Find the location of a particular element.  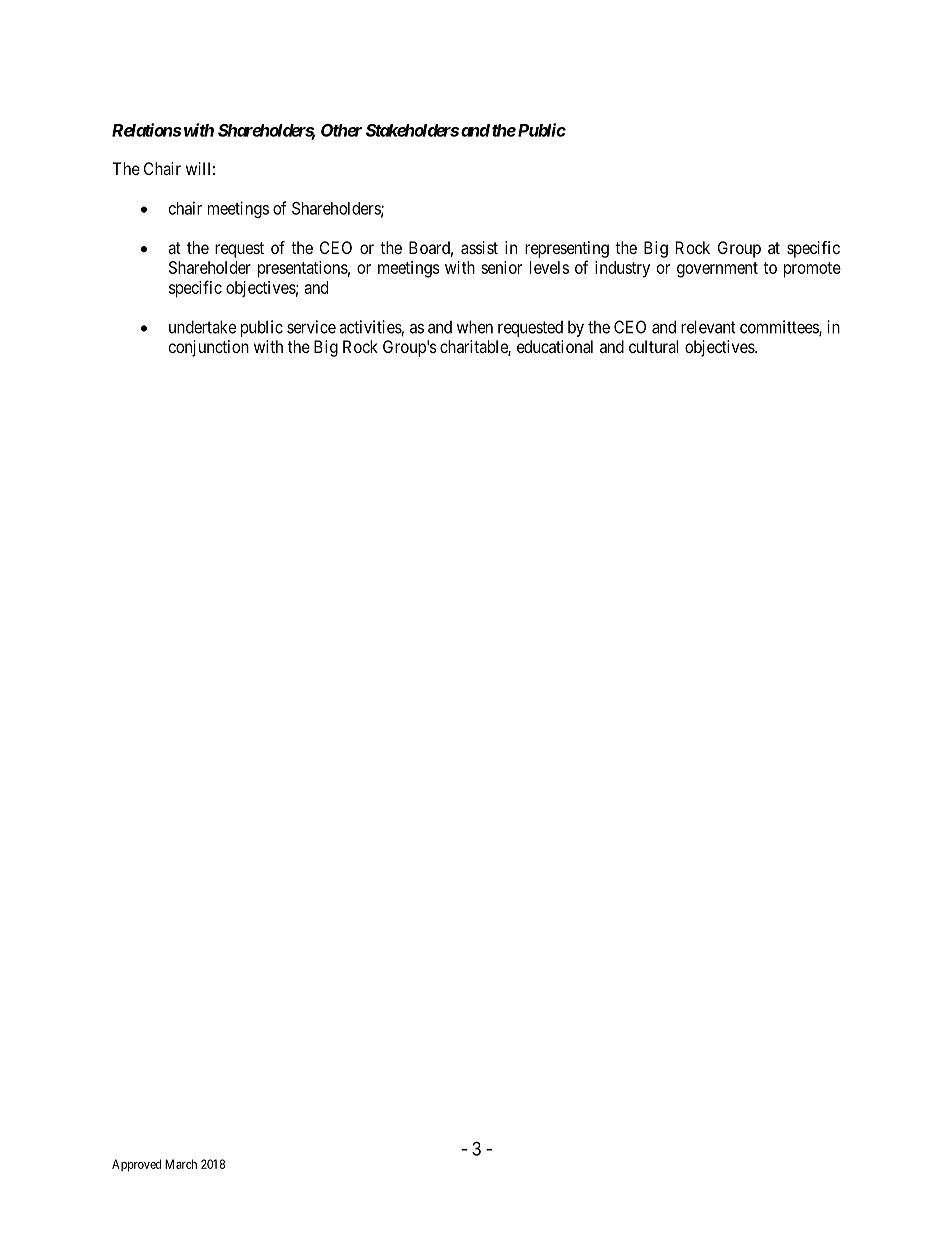

committees is located at coordinates (780, 328).
